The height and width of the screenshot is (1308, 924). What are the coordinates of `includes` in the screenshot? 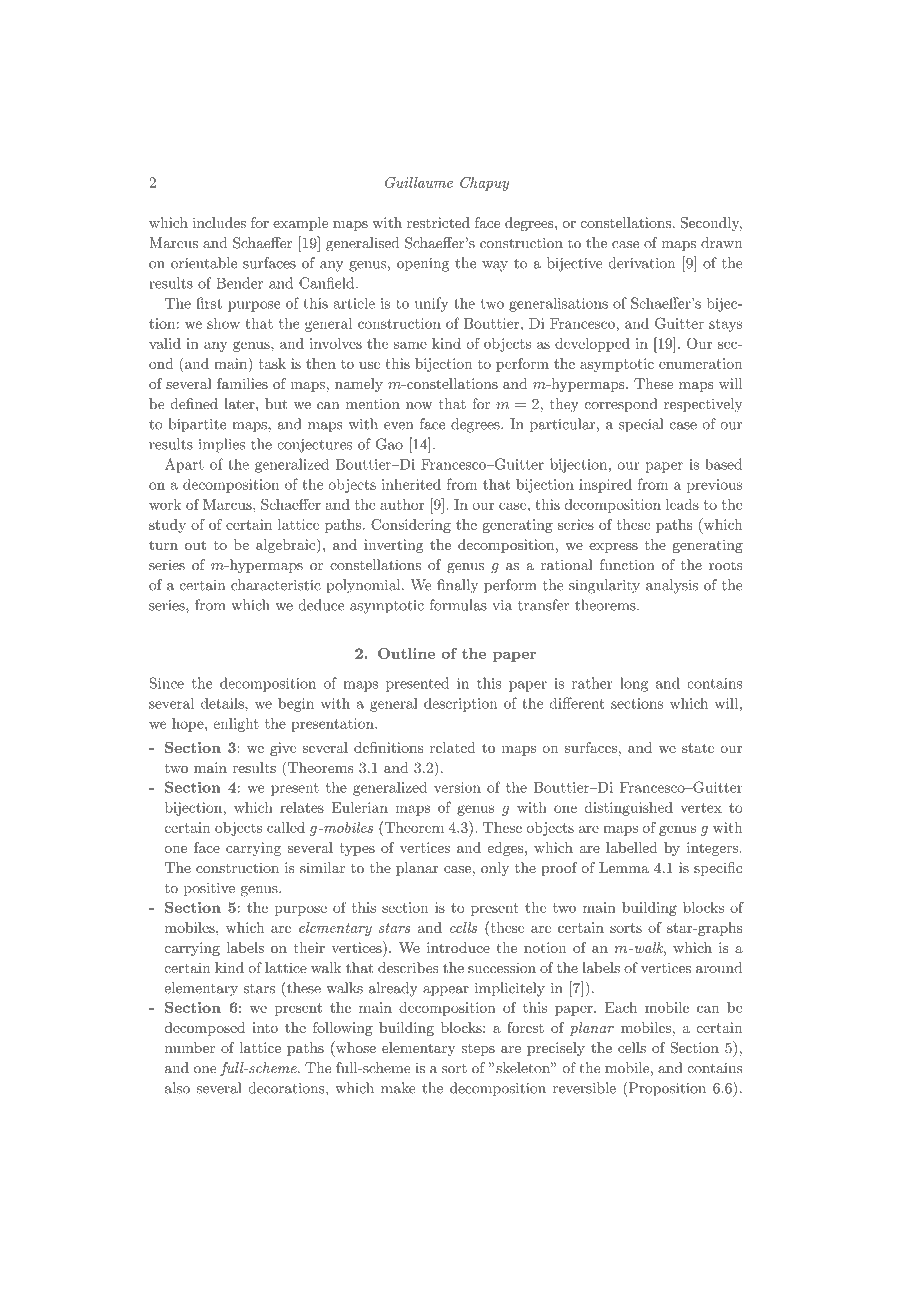 It's located at (219, 222).
